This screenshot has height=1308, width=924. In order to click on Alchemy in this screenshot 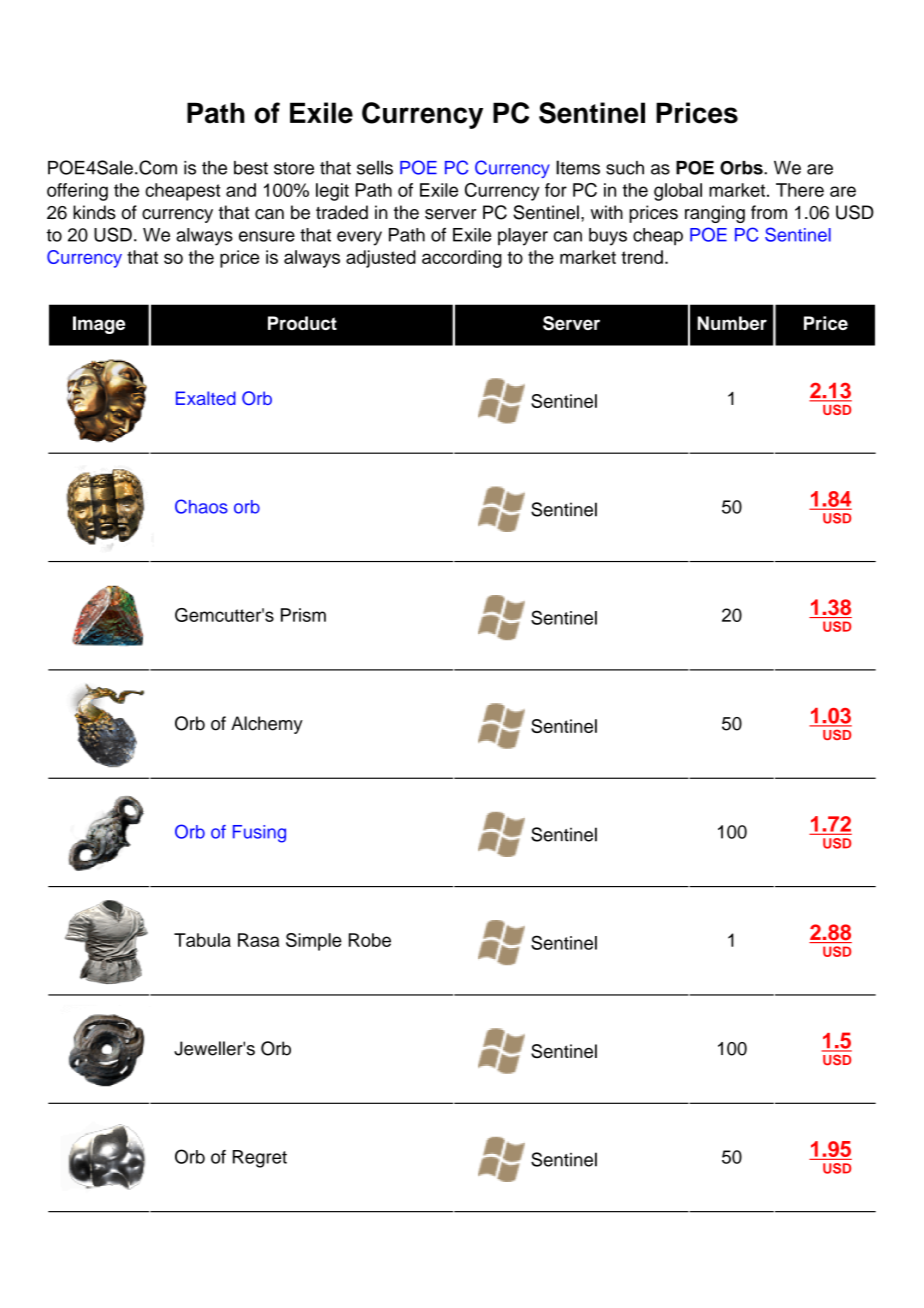, I will do `click(267, 725)`.
